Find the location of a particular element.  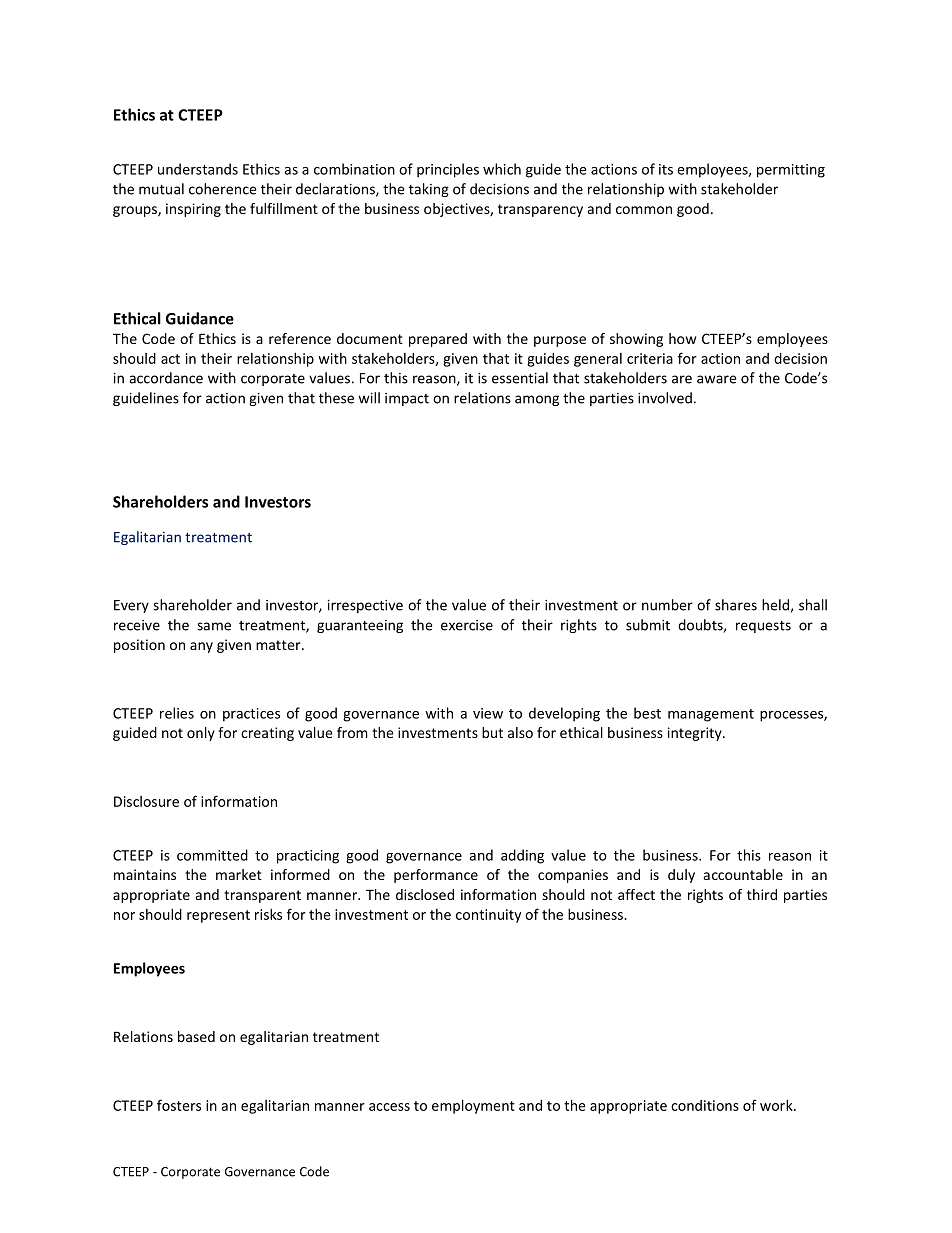

represent is located at coordinates (218, 916).
